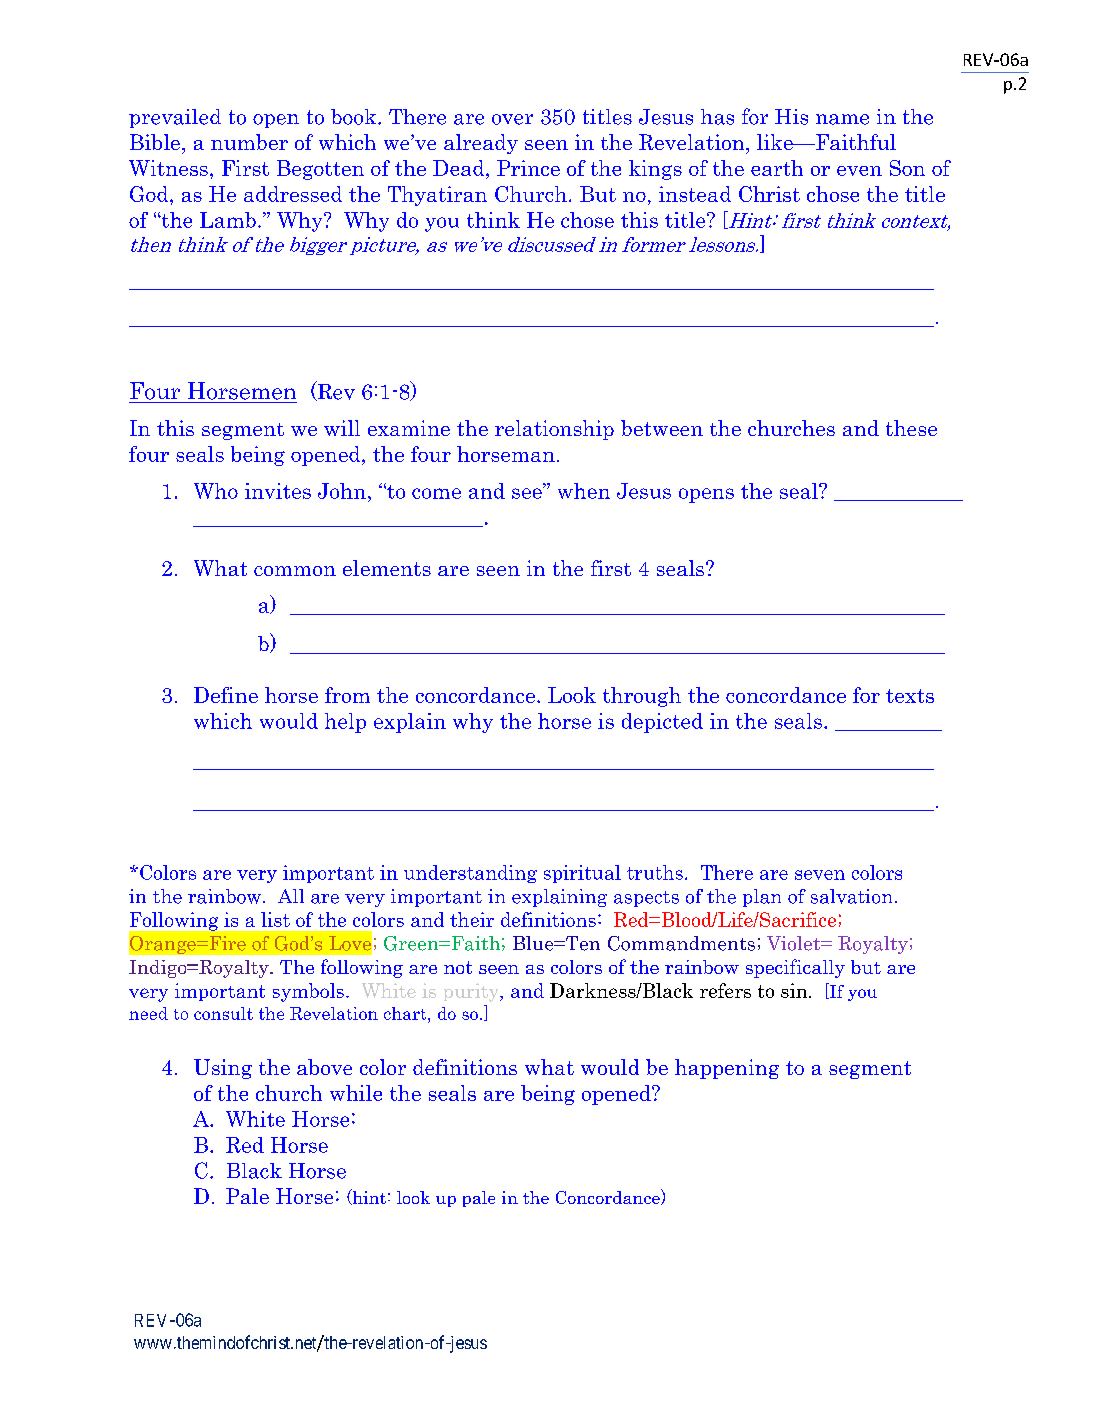  I want to click on these, so click(911, 428).
